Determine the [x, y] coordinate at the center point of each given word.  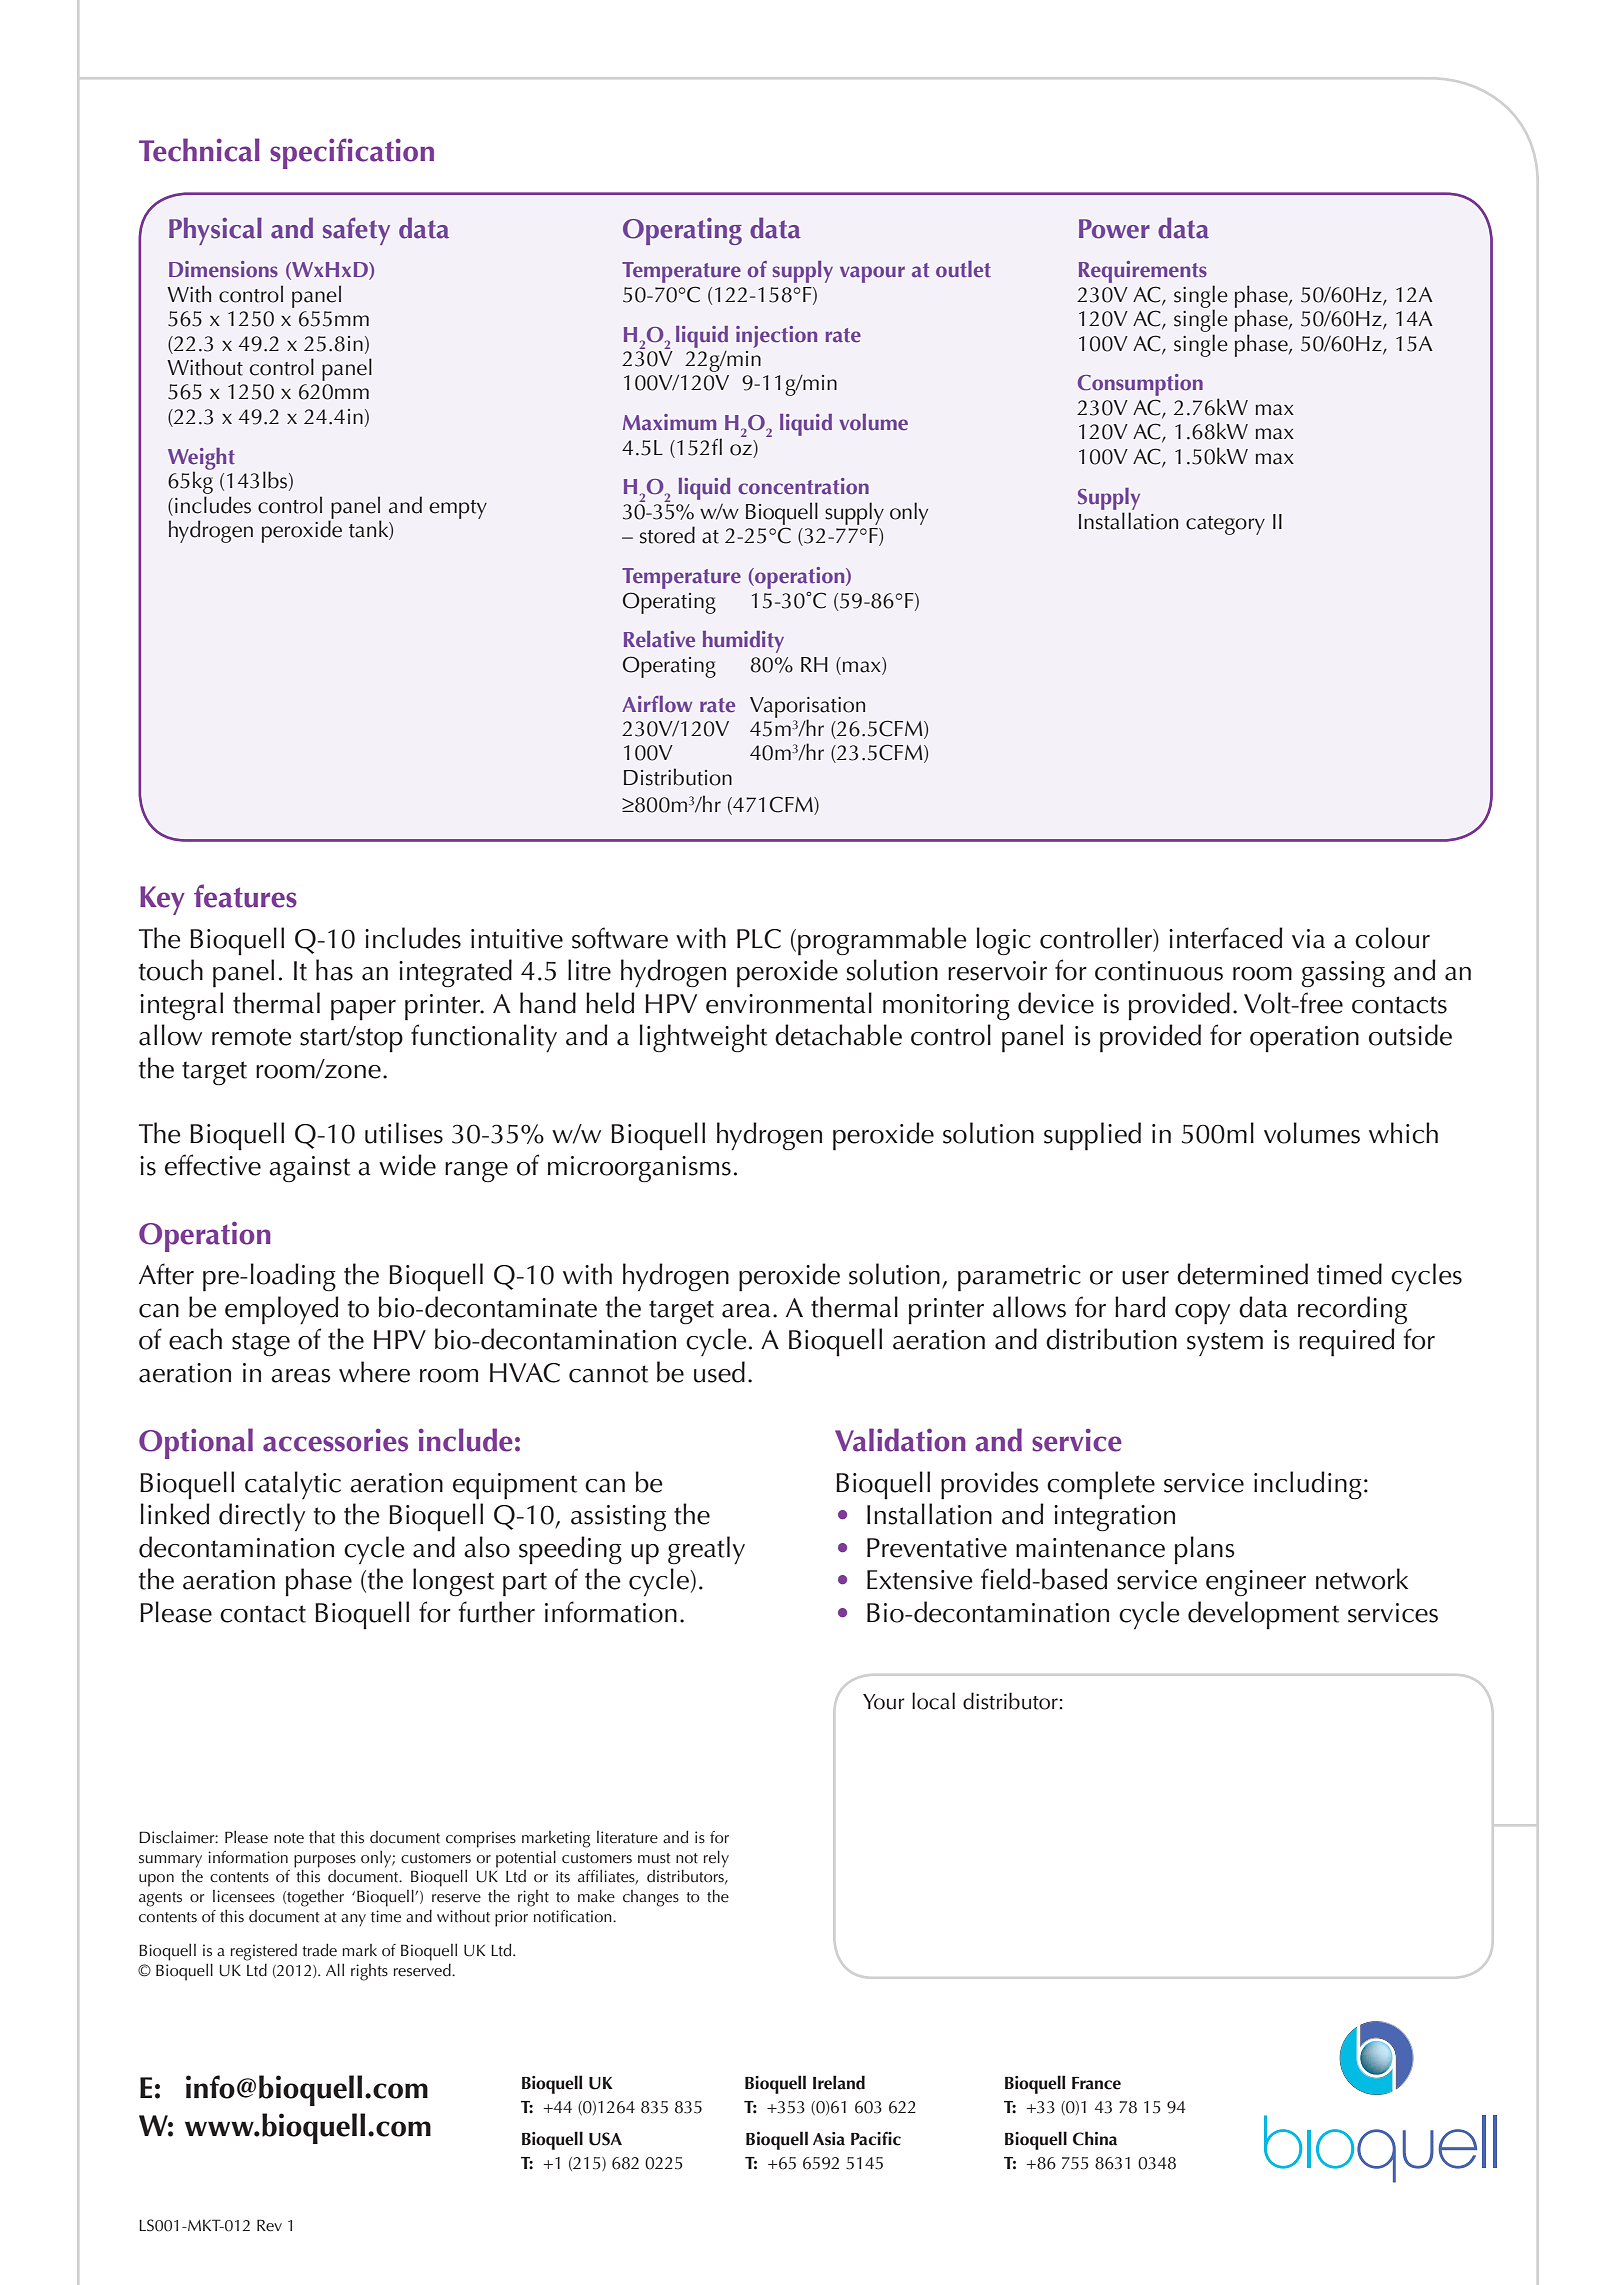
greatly [706, 1550]
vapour [872, 274]
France [1096, 2083]
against [309, 1169]
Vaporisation [807, 708]
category [1225, 525]
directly [262, 1517]
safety [356, 231]
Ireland [839, 2082]
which [1403, 1133]
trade [319, 1950]
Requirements [1143, 272]
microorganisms [639, 1169]
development [1263, 1615]
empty [458, 509]
